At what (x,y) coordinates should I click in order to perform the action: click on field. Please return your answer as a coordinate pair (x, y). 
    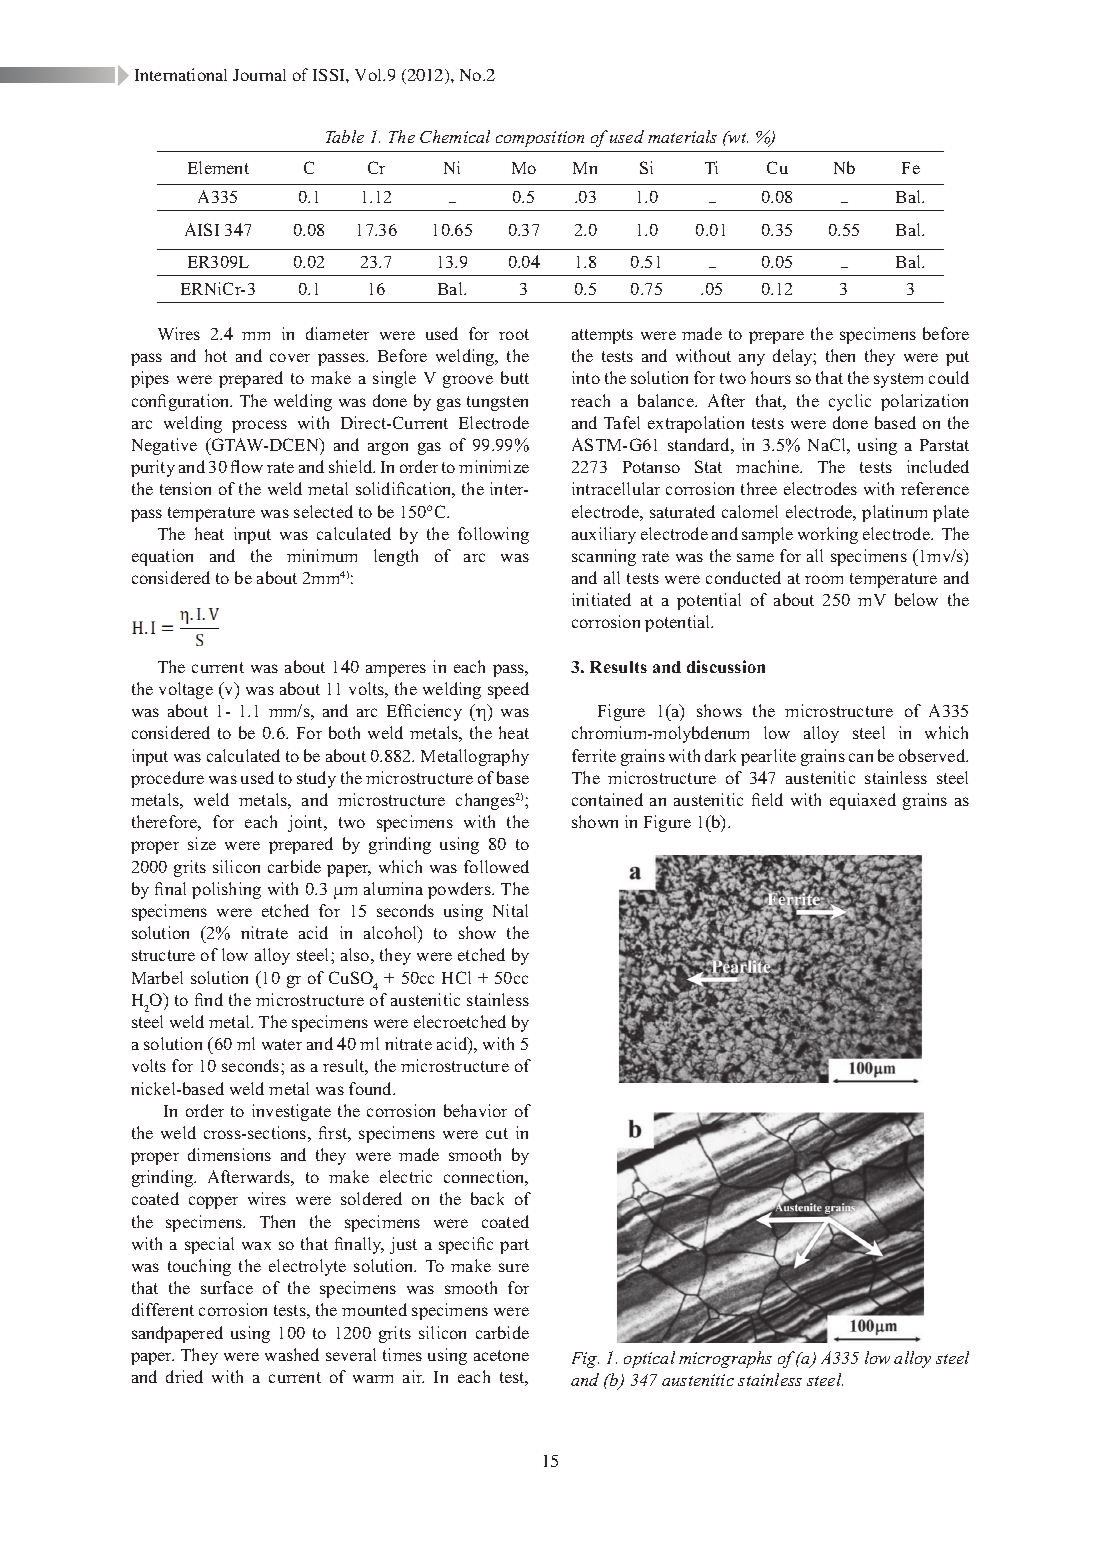
    Looking at the image, I should click on (767, 799).
